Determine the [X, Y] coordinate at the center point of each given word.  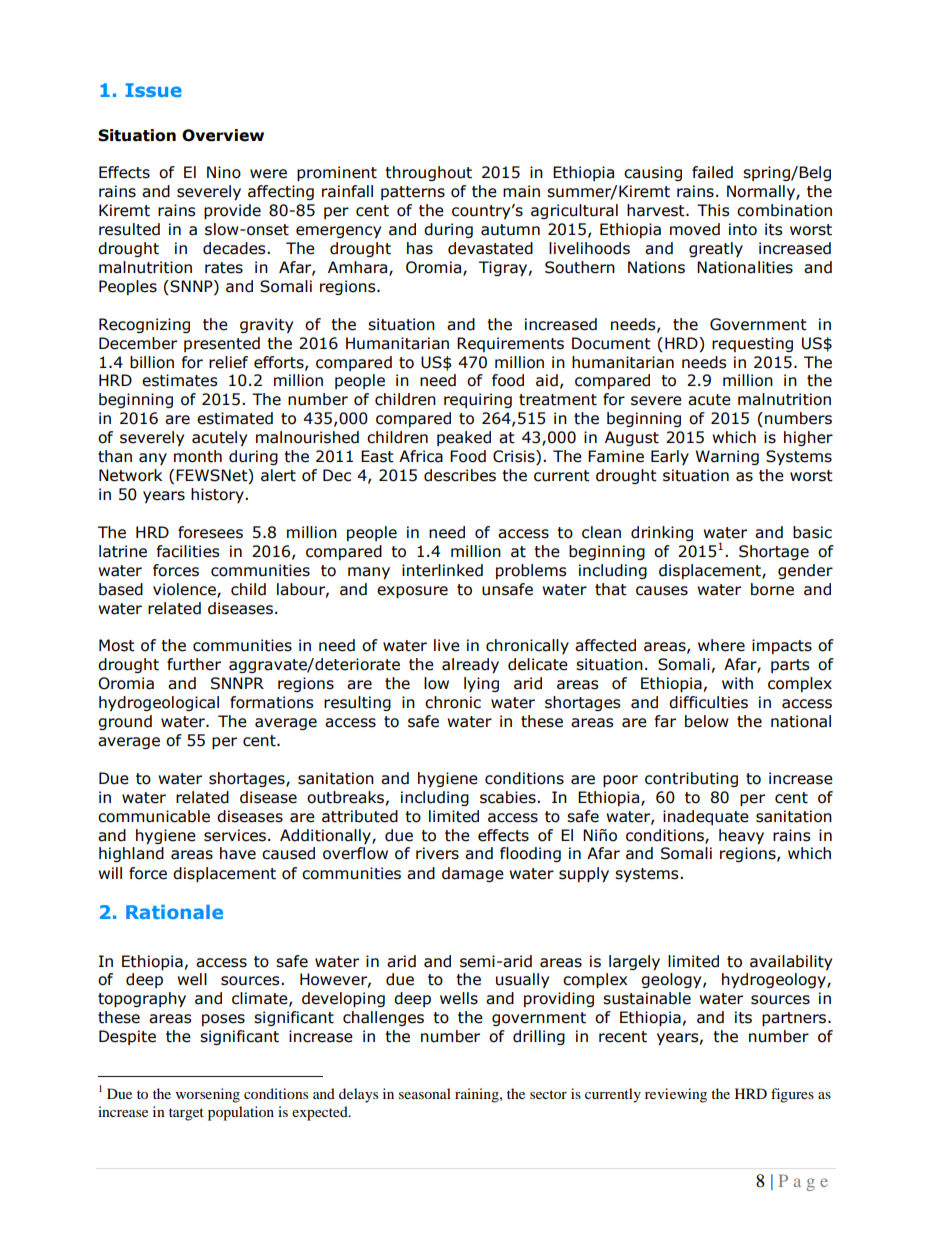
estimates [180, 380]
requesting [752, 344]
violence [185, 590]
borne [772, 589]
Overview [223, 135]
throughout [428, 173]
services [235, 835]
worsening [208, 1095]
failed [712, 172]
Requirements [510, 344]
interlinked [442, 570]
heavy [741, 836]
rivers [437, 853]
